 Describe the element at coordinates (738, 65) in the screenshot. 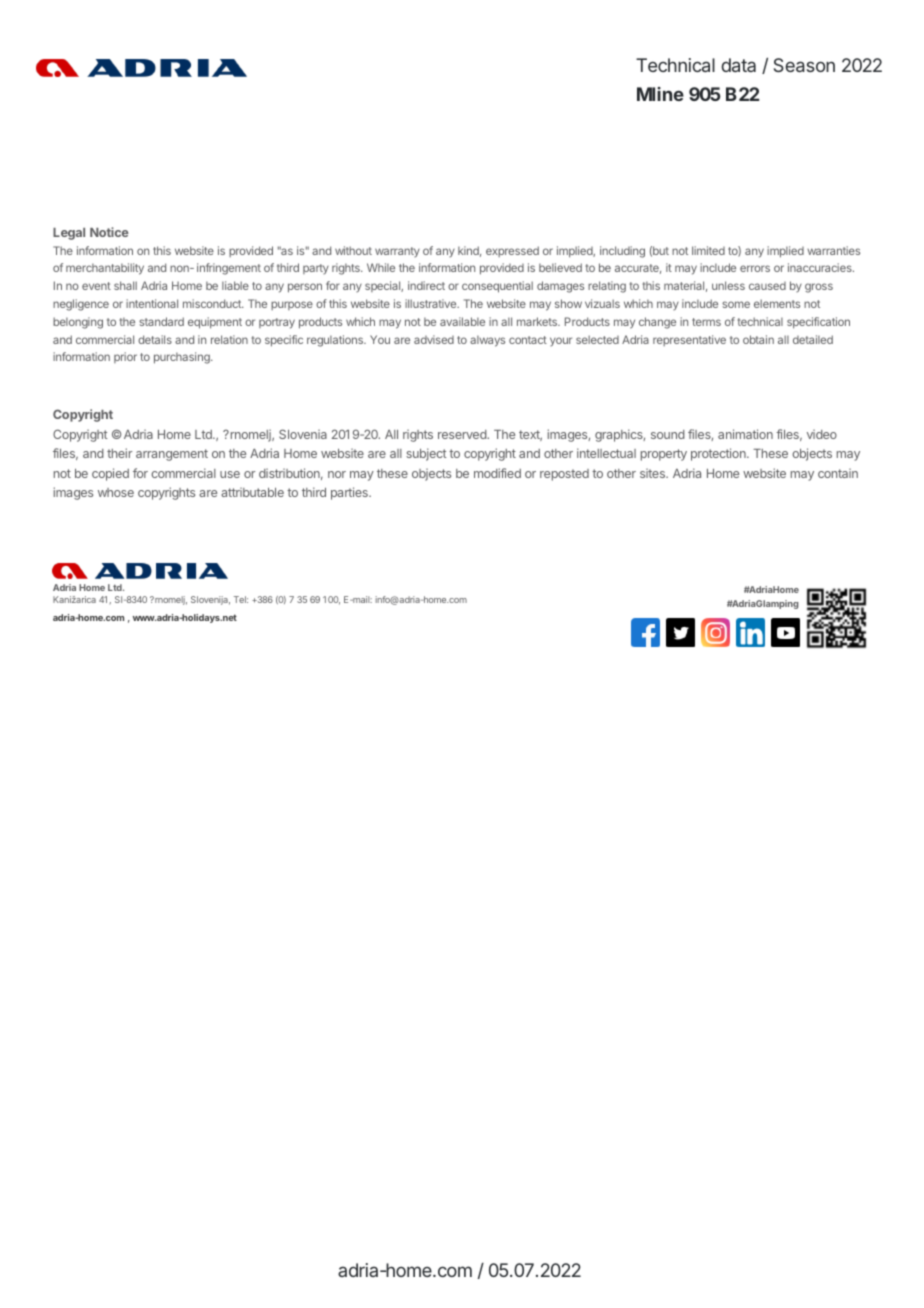

I see `data` at that location.
